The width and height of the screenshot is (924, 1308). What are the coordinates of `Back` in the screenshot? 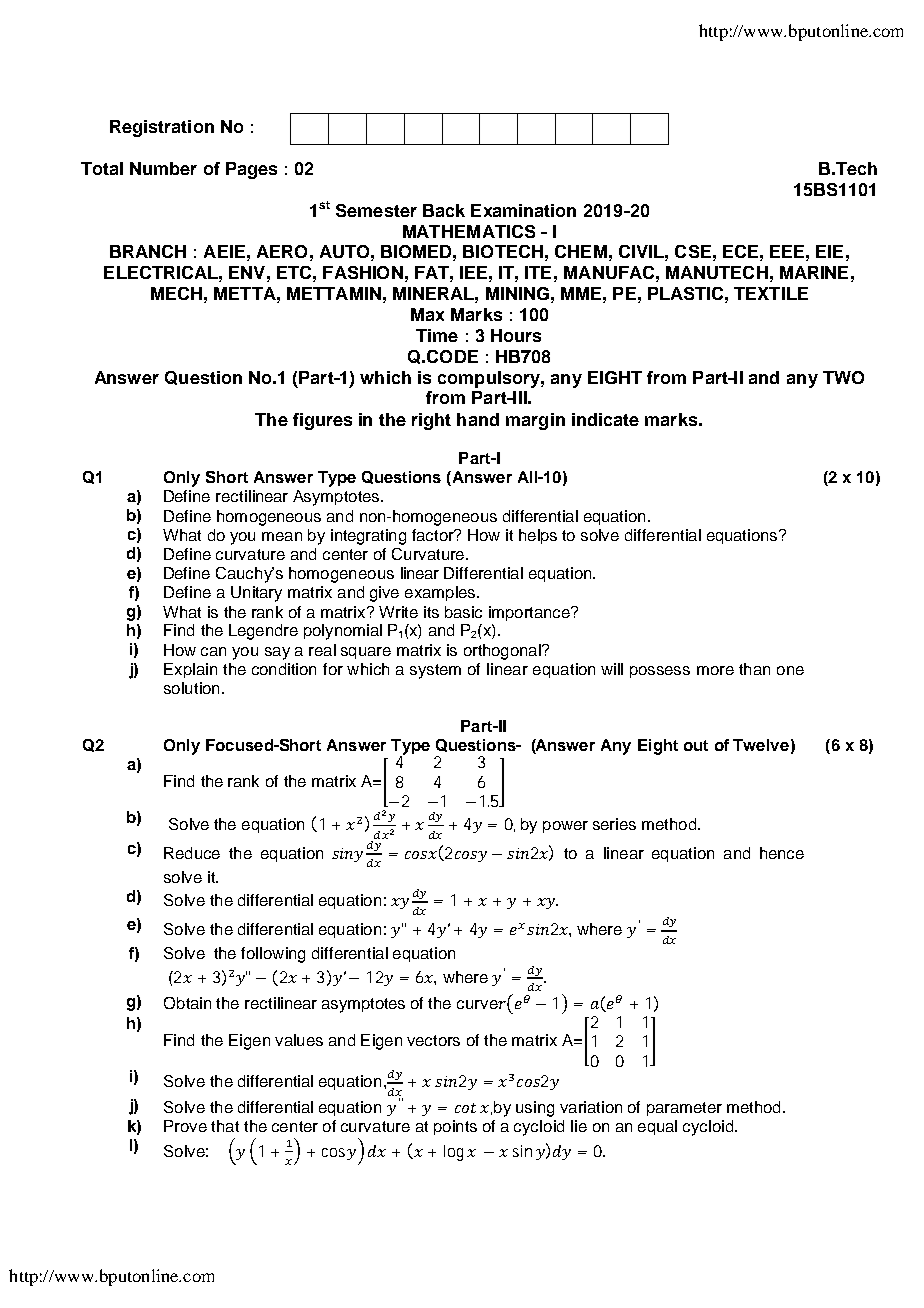 It's located at (444, 210).
